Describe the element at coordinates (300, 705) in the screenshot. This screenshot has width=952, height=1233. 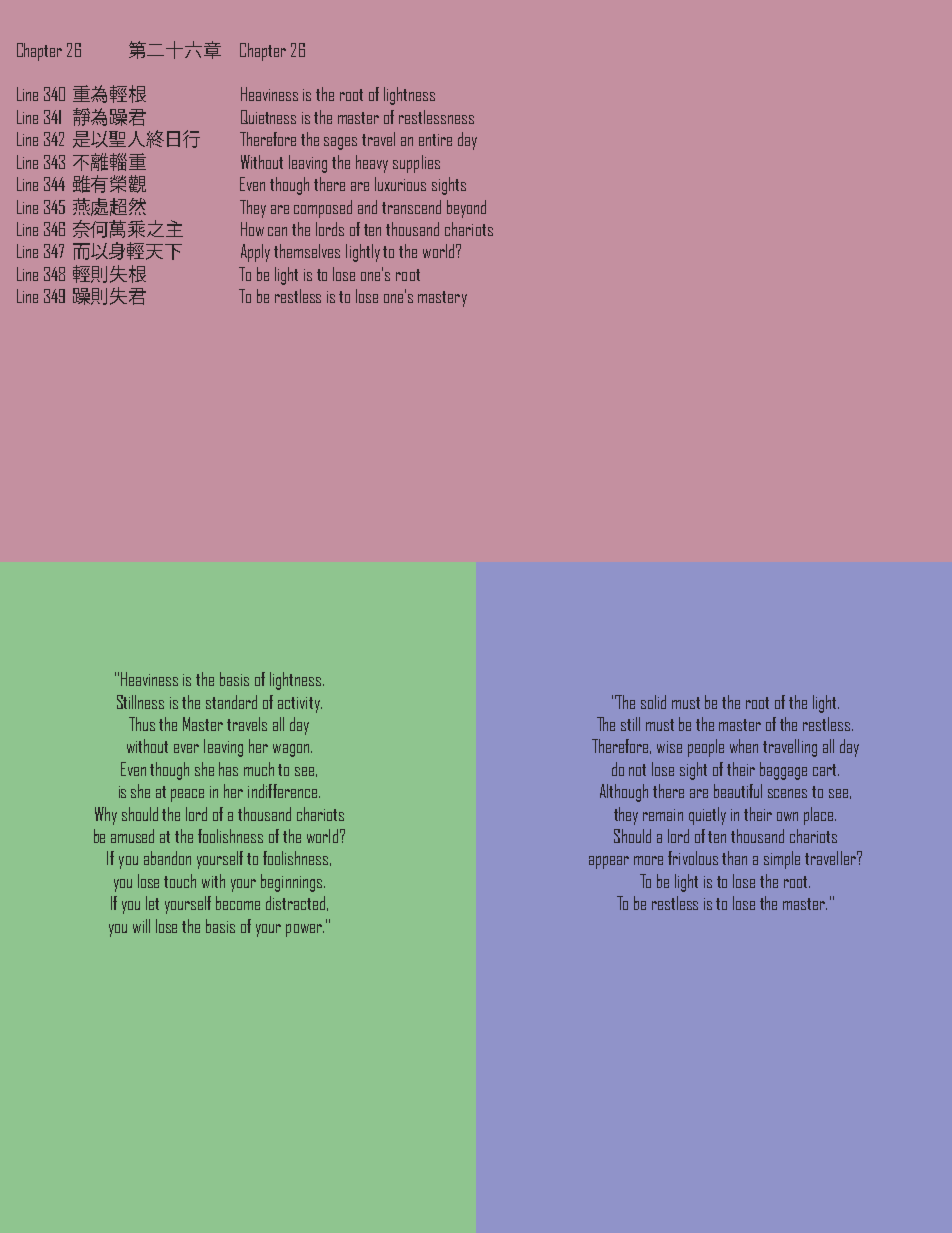
I see `activity` at that location.
